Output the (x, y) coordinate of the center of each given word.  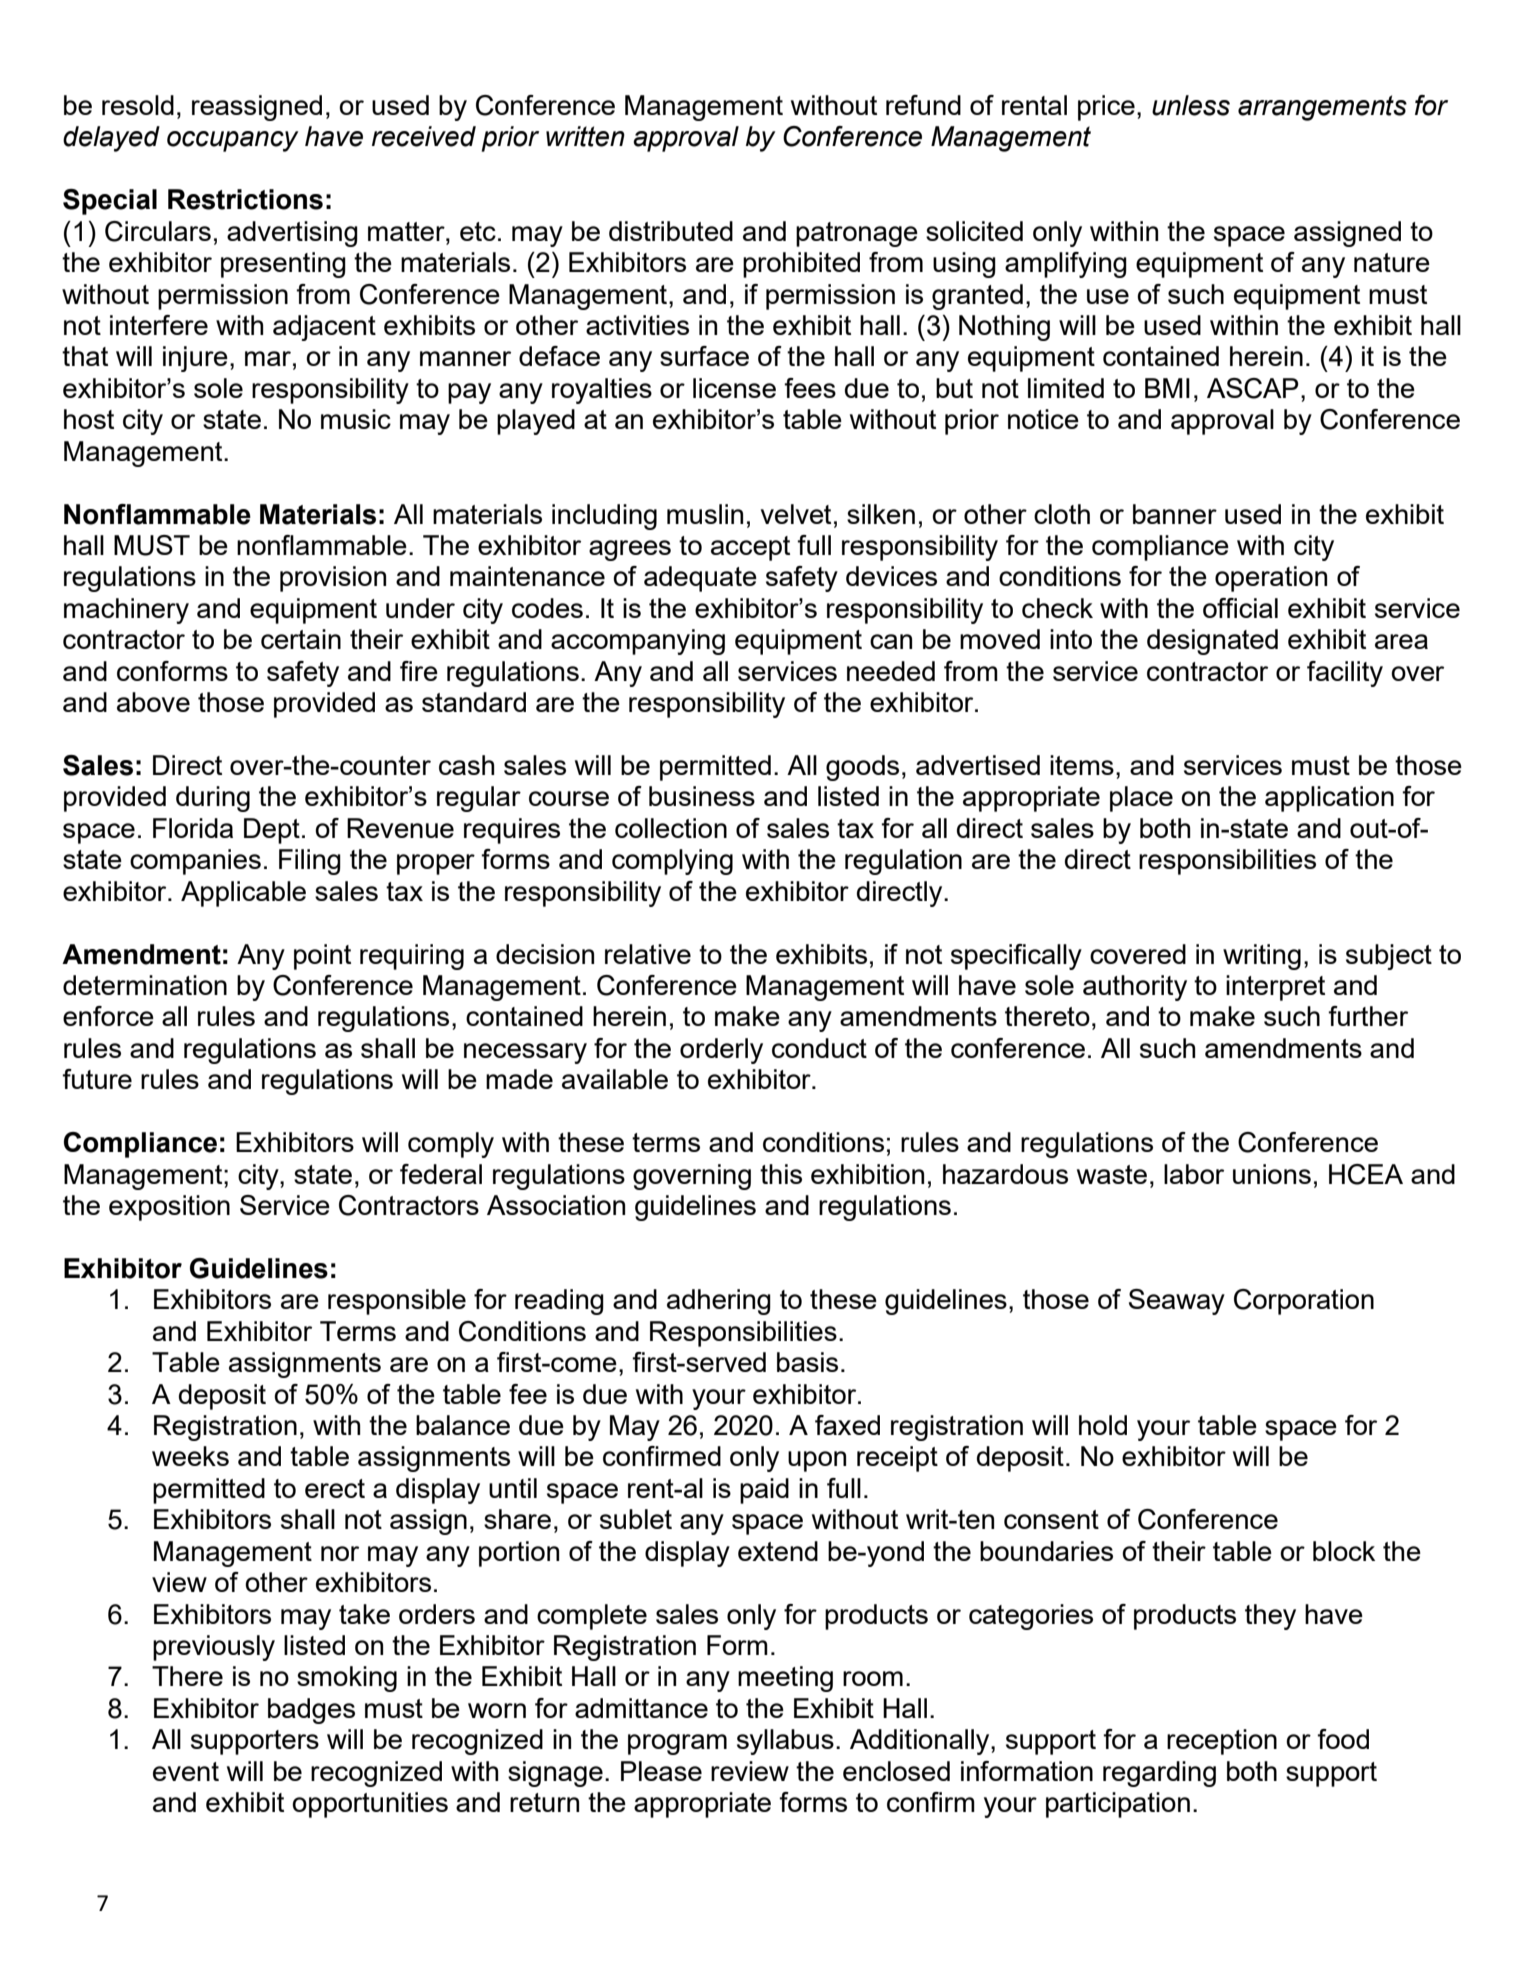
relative (648, 954)
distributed (671, 231)
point (322, 957)
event (186, 1771)
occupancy (232, 141)
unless (1191, 105)
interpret (1275, 988)
